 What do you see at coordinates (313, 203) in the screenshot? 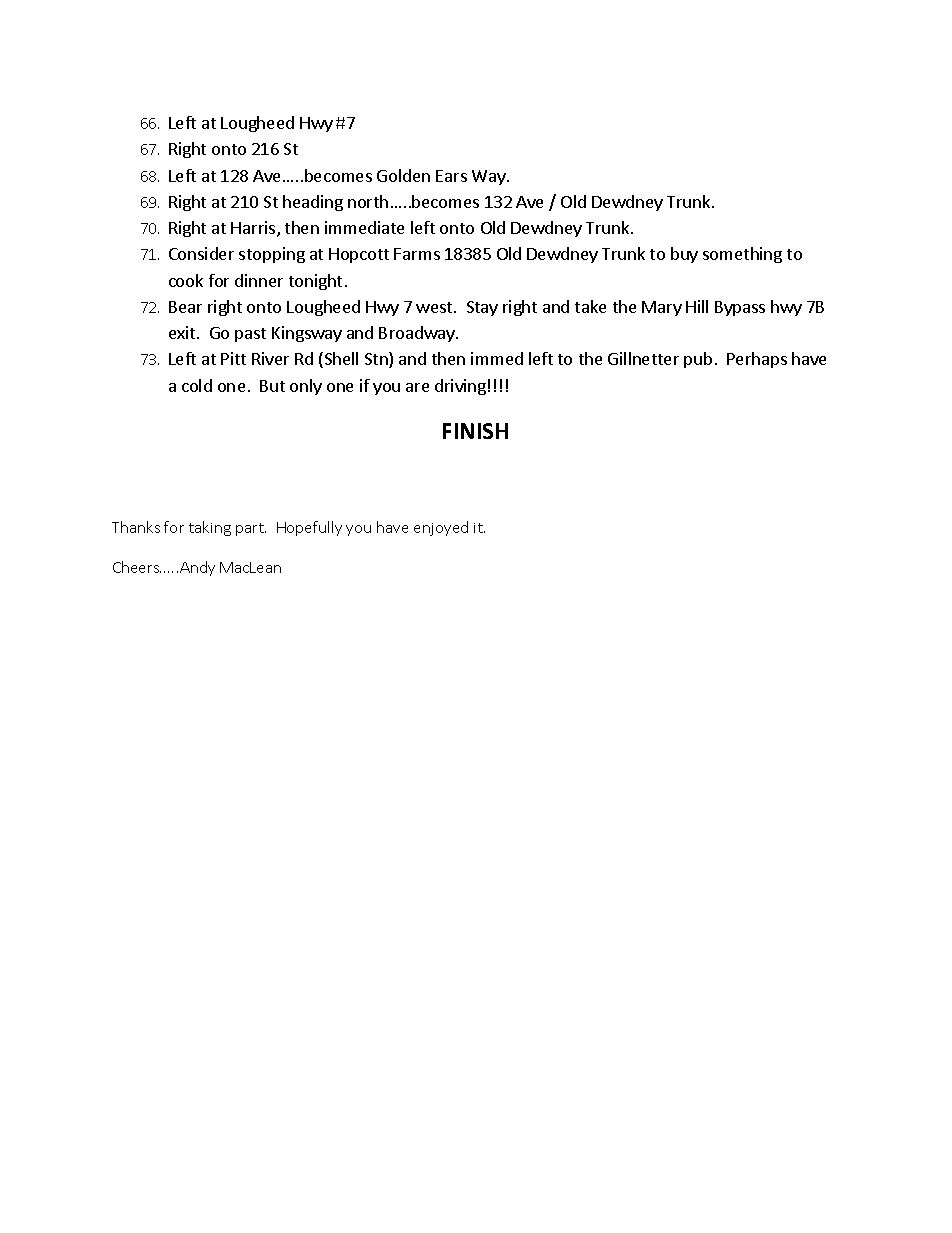
I see `heading` at bounding box center [313, 203].
